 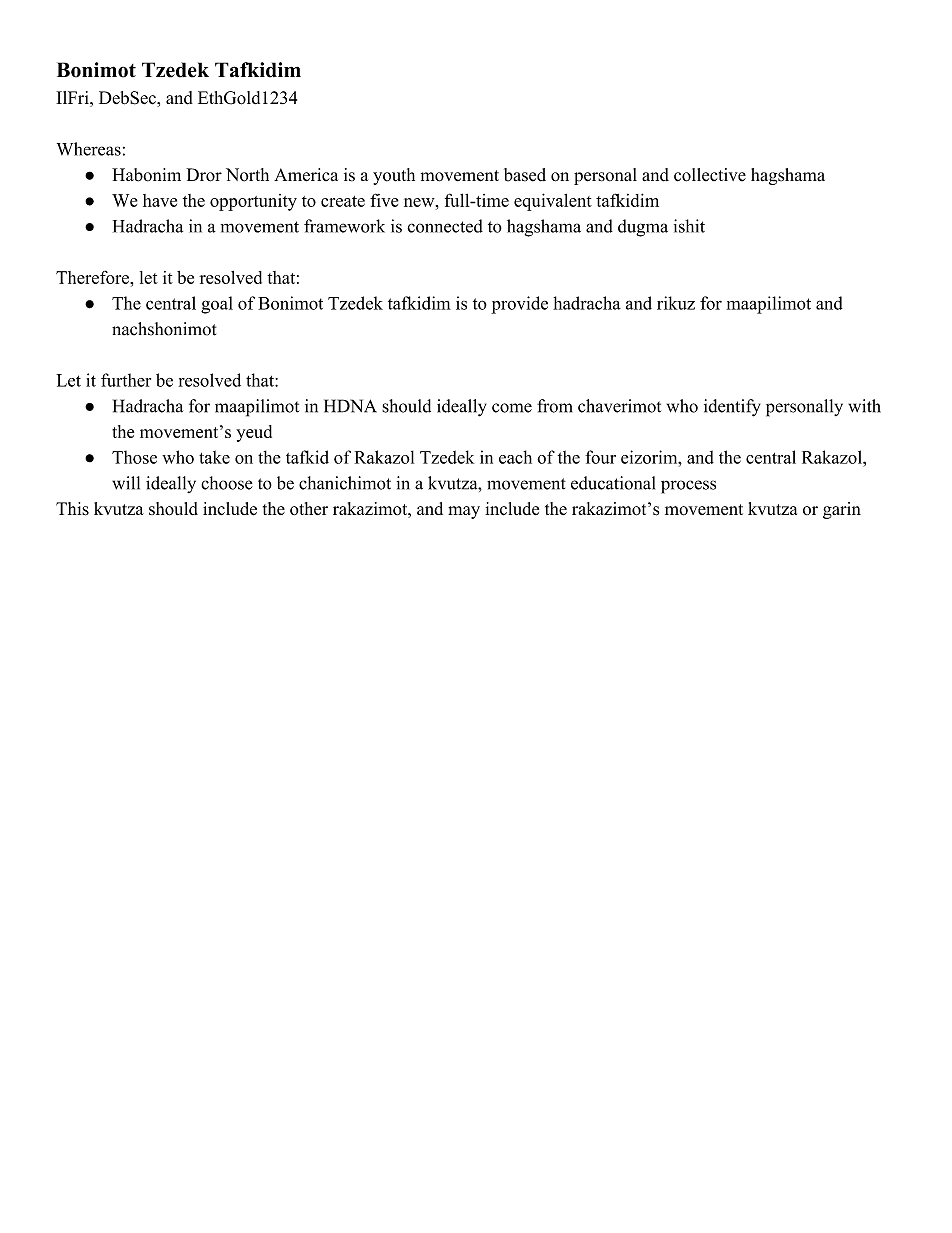 I want to click on provide, so click(x=519, y=305).
